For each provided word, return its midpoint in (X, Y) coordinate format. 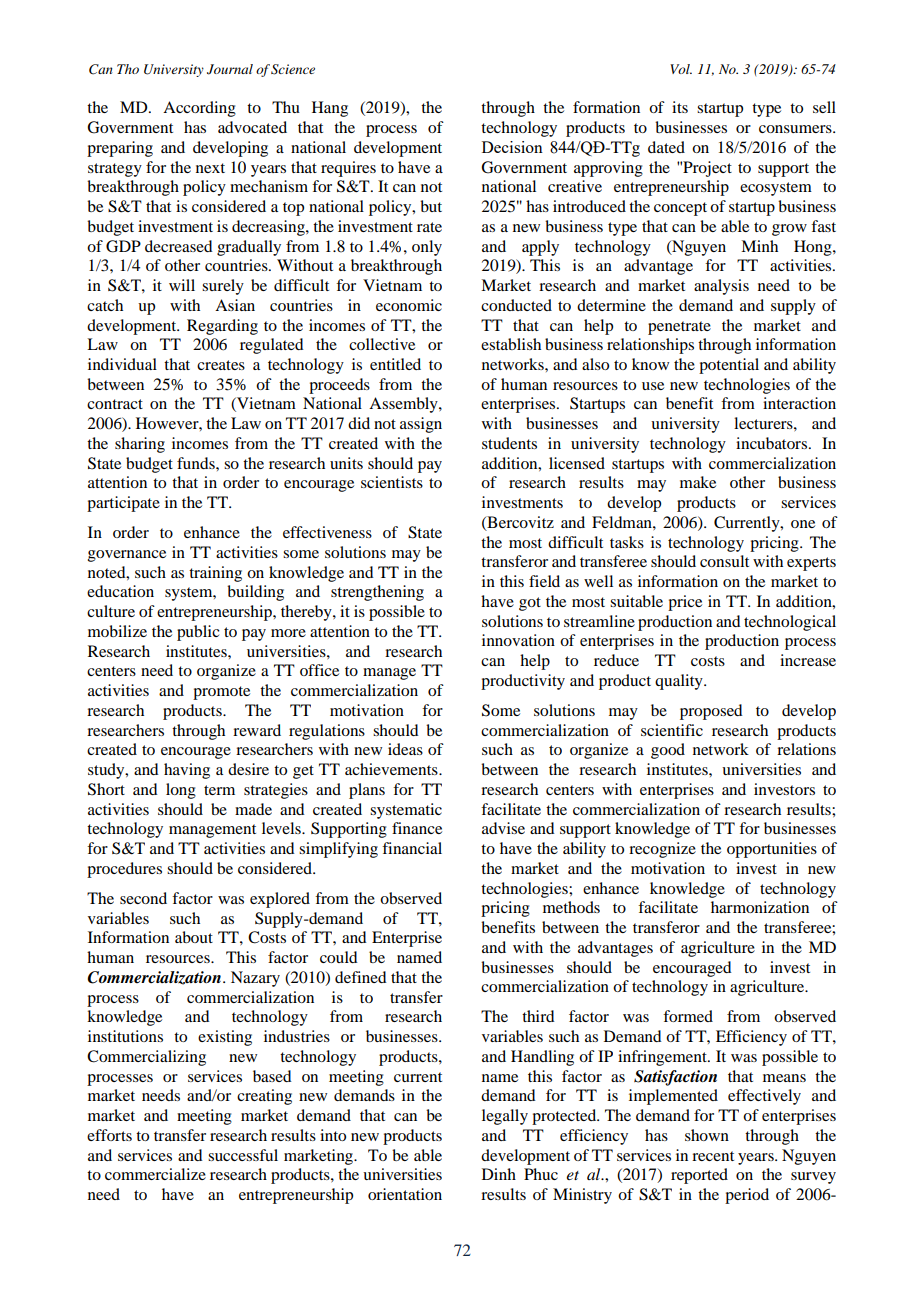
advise (503, 828)
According (199, 109)
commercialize (155, 1174)
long (181, 791)
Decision (512, 147)
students (509, 443)
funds (197, 463)
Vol (681, 69)
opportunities (772, 850)
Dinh (499, 1174)
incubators (771, 443)
